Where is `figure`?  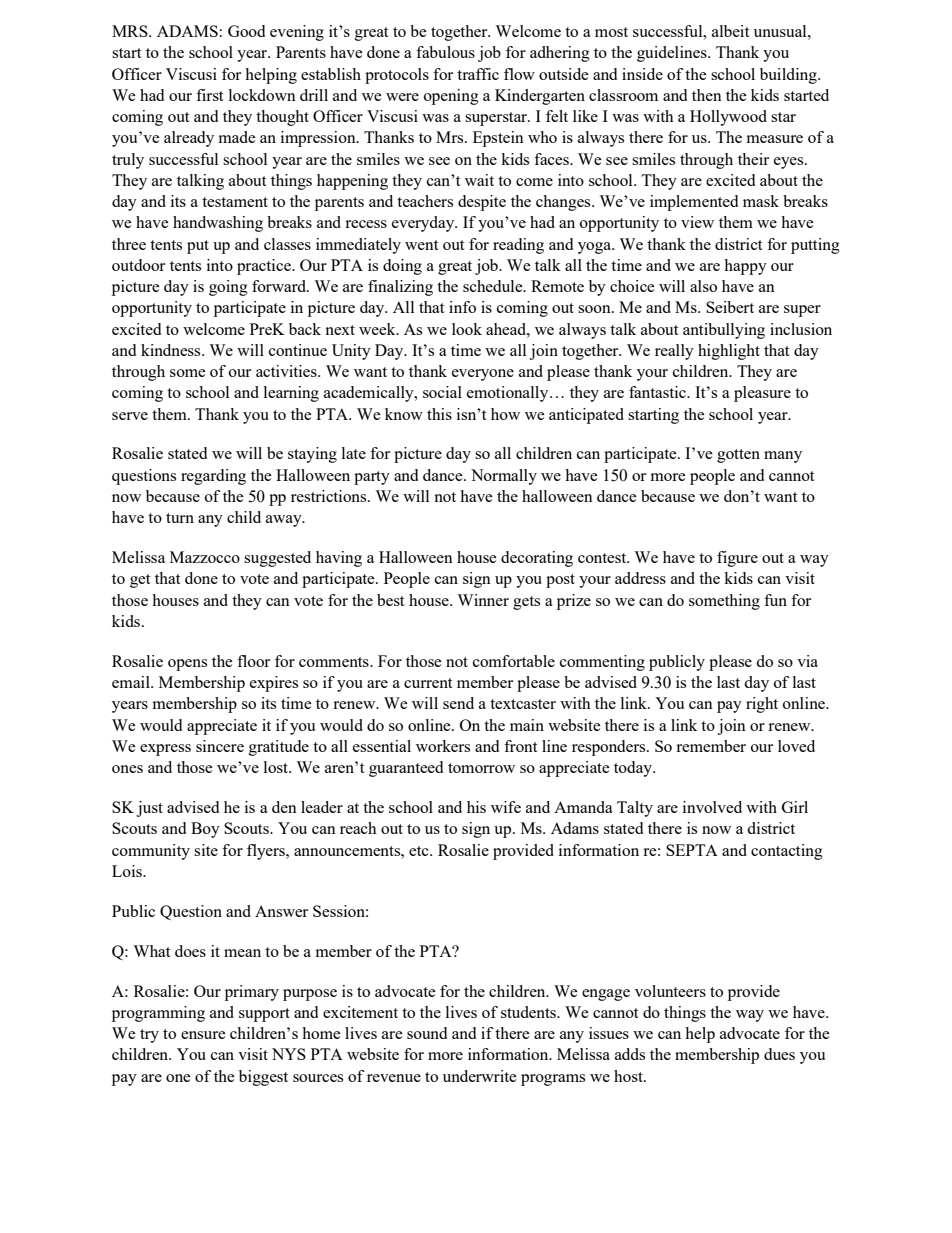
figure is located at coordinates (737, 559).
